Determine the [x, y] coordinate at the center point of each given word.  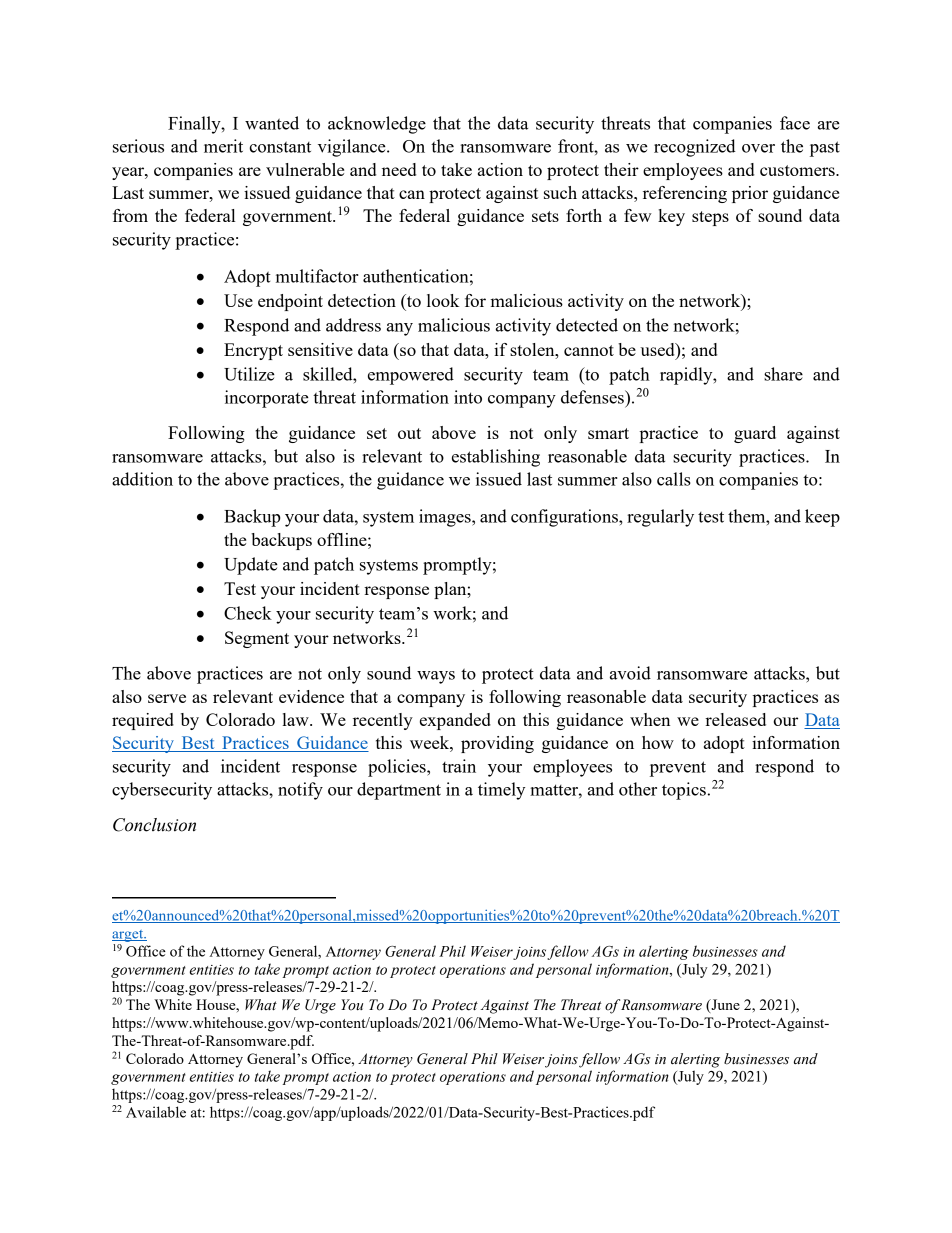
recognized [695, 148]
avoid [630, 673]
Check [248, 613]
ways [436, 677]
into [468, 397]
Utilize [249, 374]
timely [501, 791]
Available [156, 1112]
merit [223, 146]
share [783, 374]
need [399, 169]
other [638, 789]
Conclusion [154, 825]
